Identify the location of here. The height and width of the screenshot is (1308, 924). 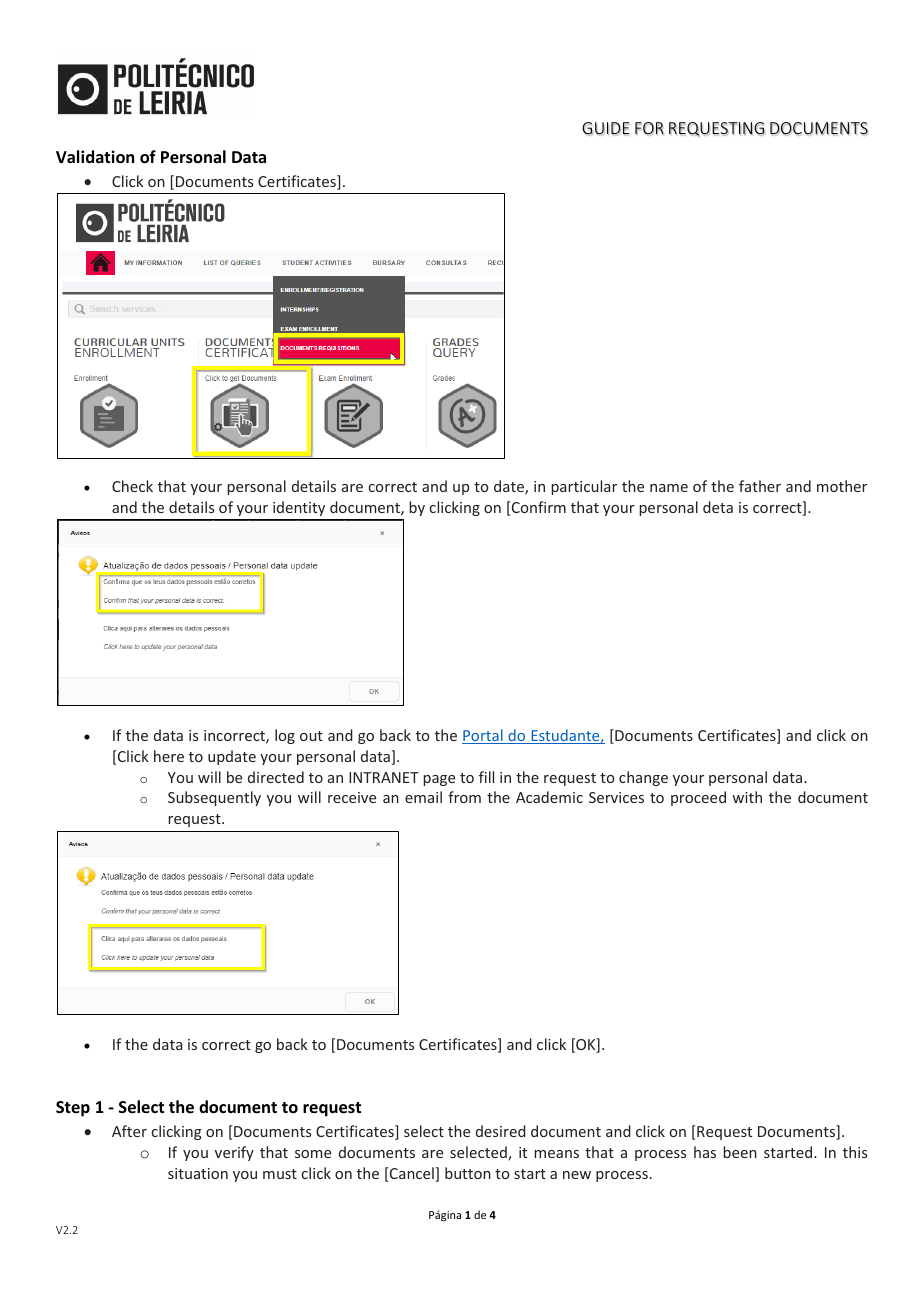
(169, 756).
